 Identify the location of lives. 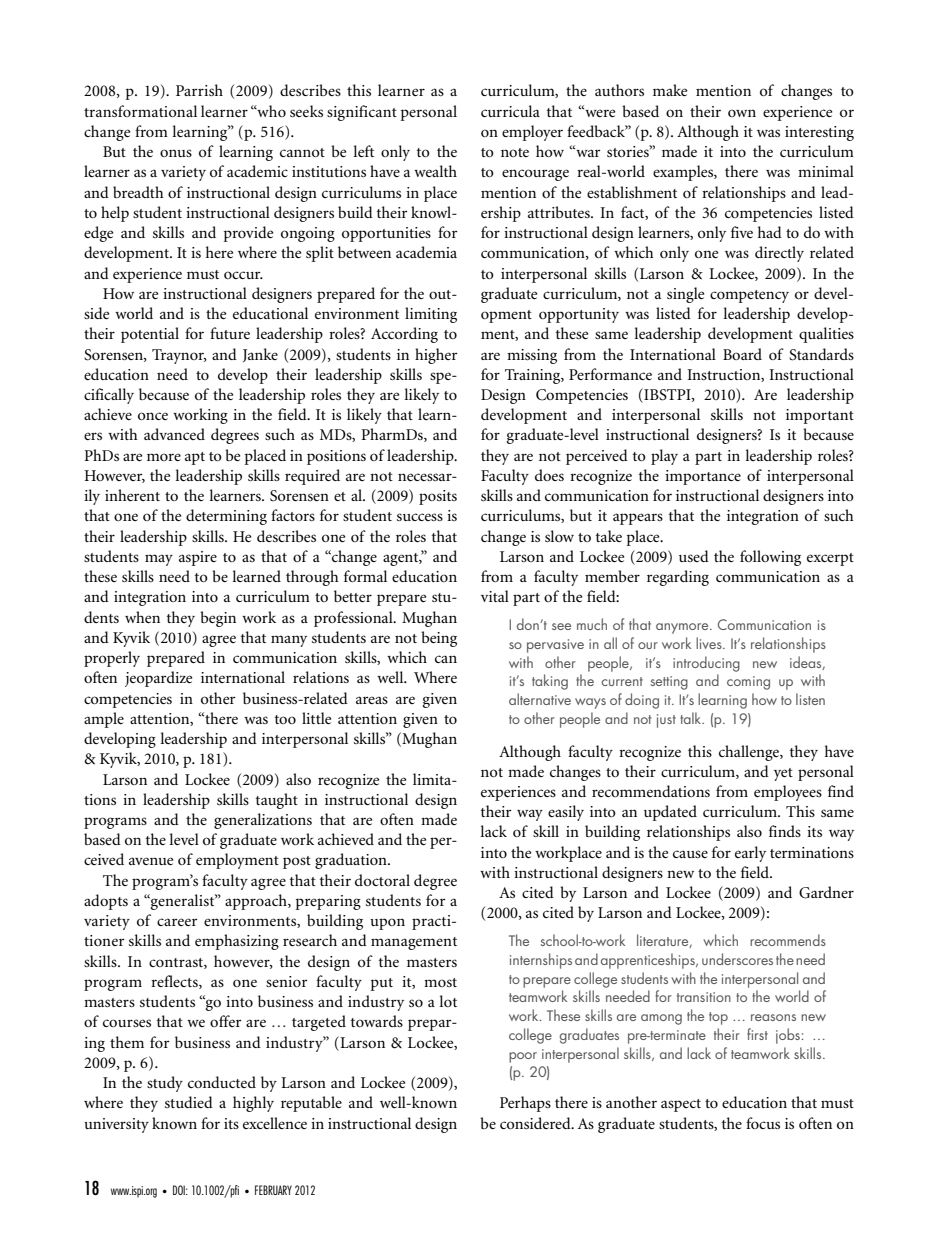
(710, 643).
